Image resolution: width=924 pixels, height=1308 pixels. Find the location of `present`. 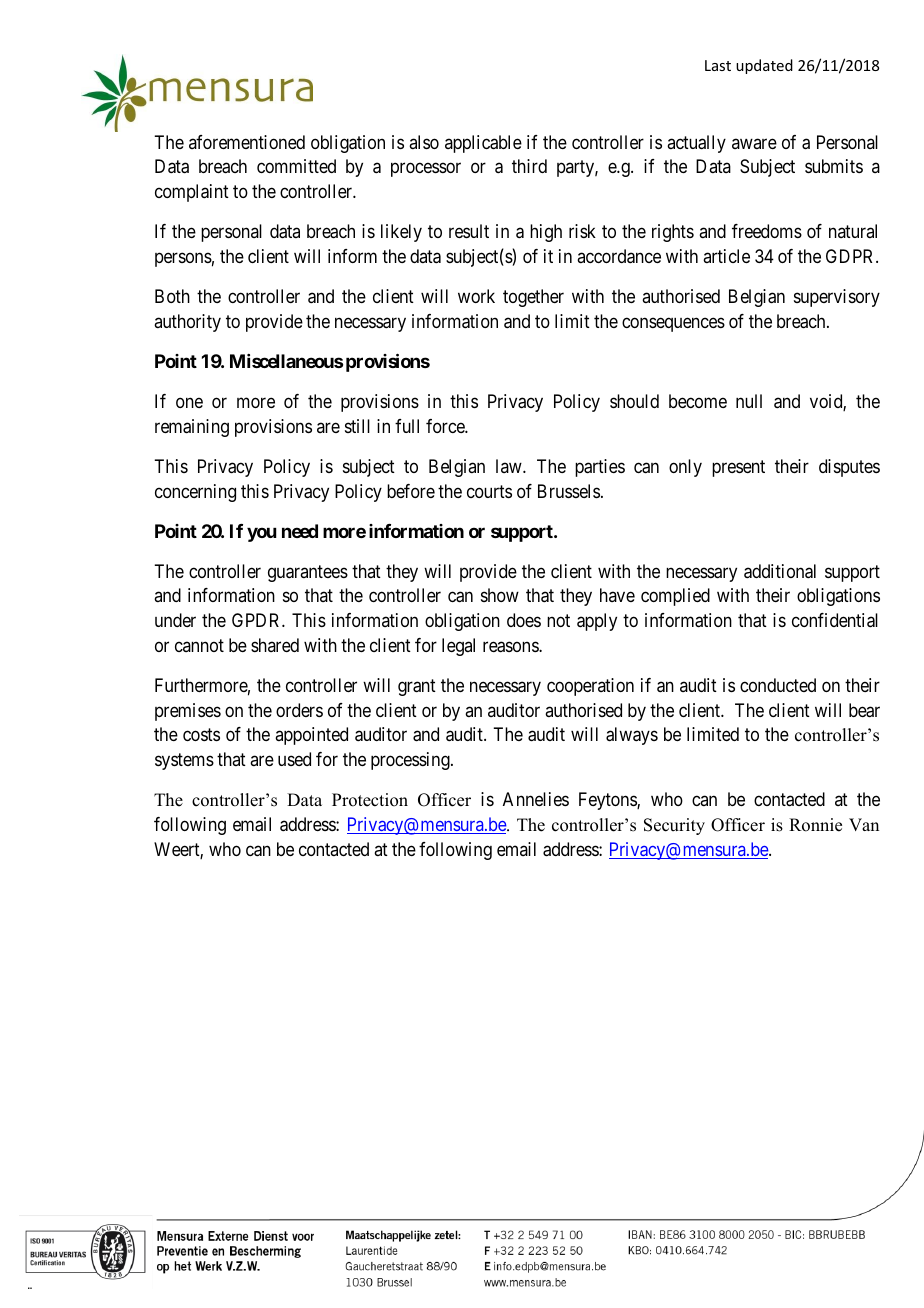

present is located at coordinates (738, 468).
